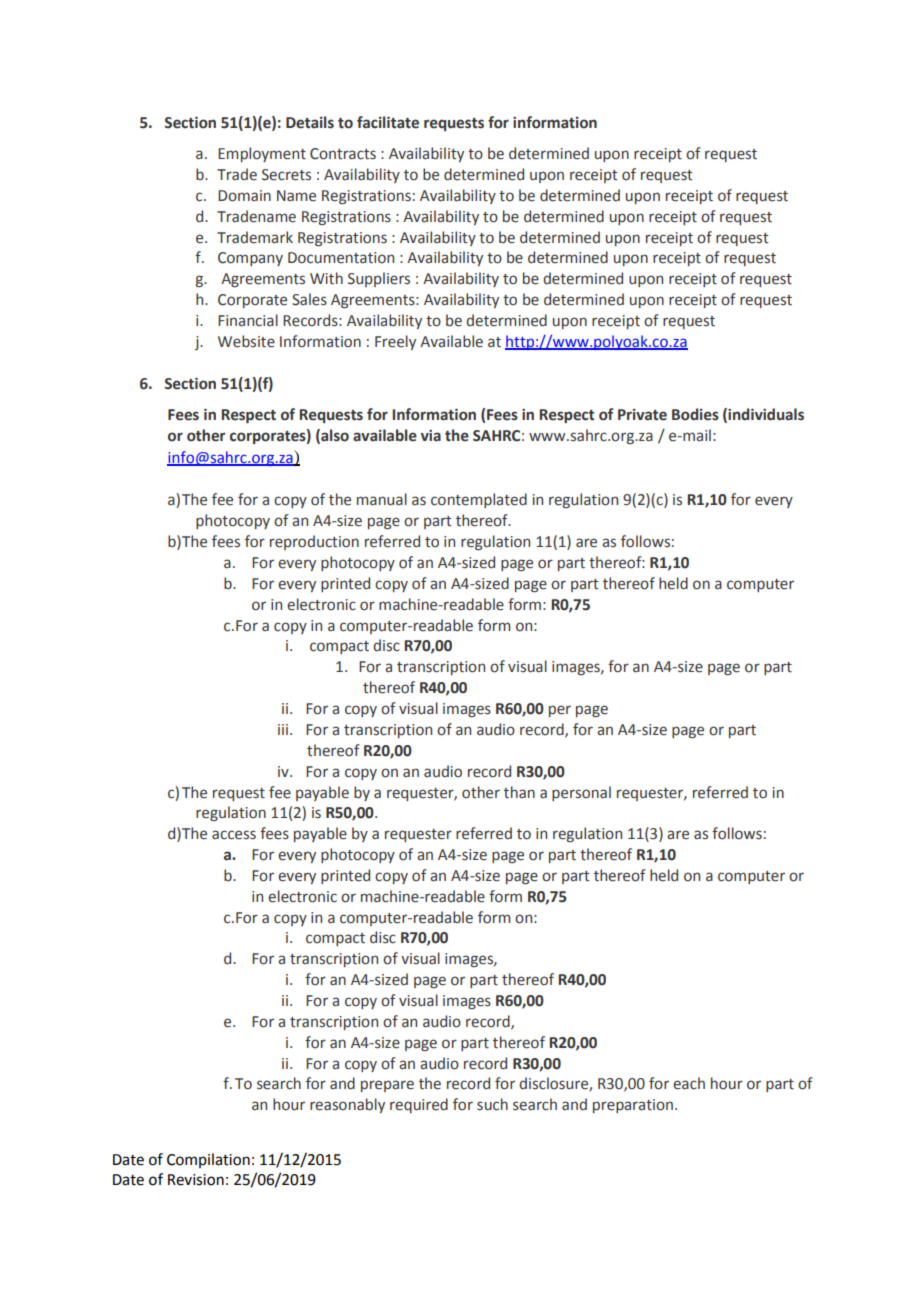 The width and height of the image is (924, 1308). What do you see at coordinates (246, 341) in the image?
I see `Website` at bounding box center [246, 341].
